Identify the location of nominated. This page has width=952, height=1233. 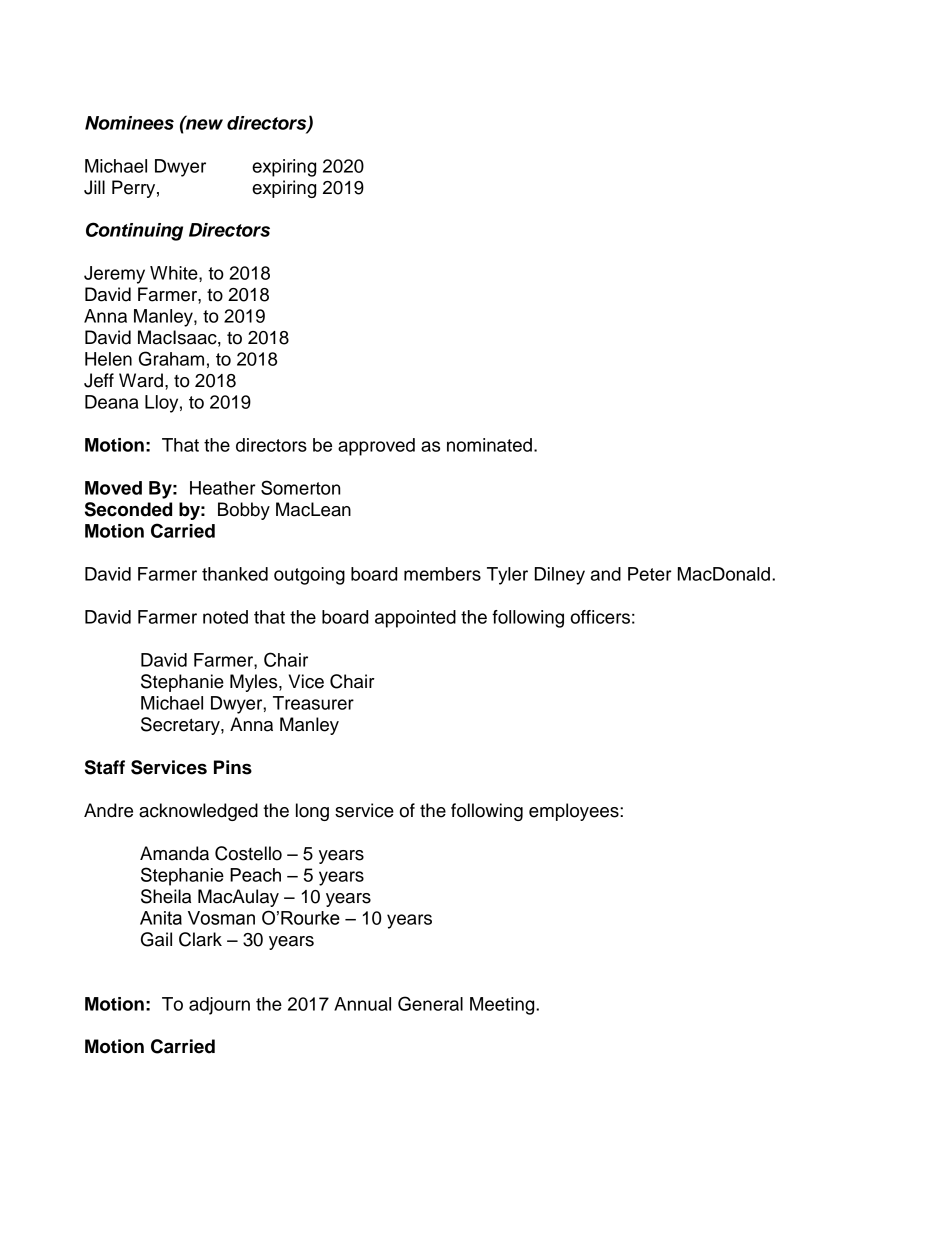
(489, 445).
